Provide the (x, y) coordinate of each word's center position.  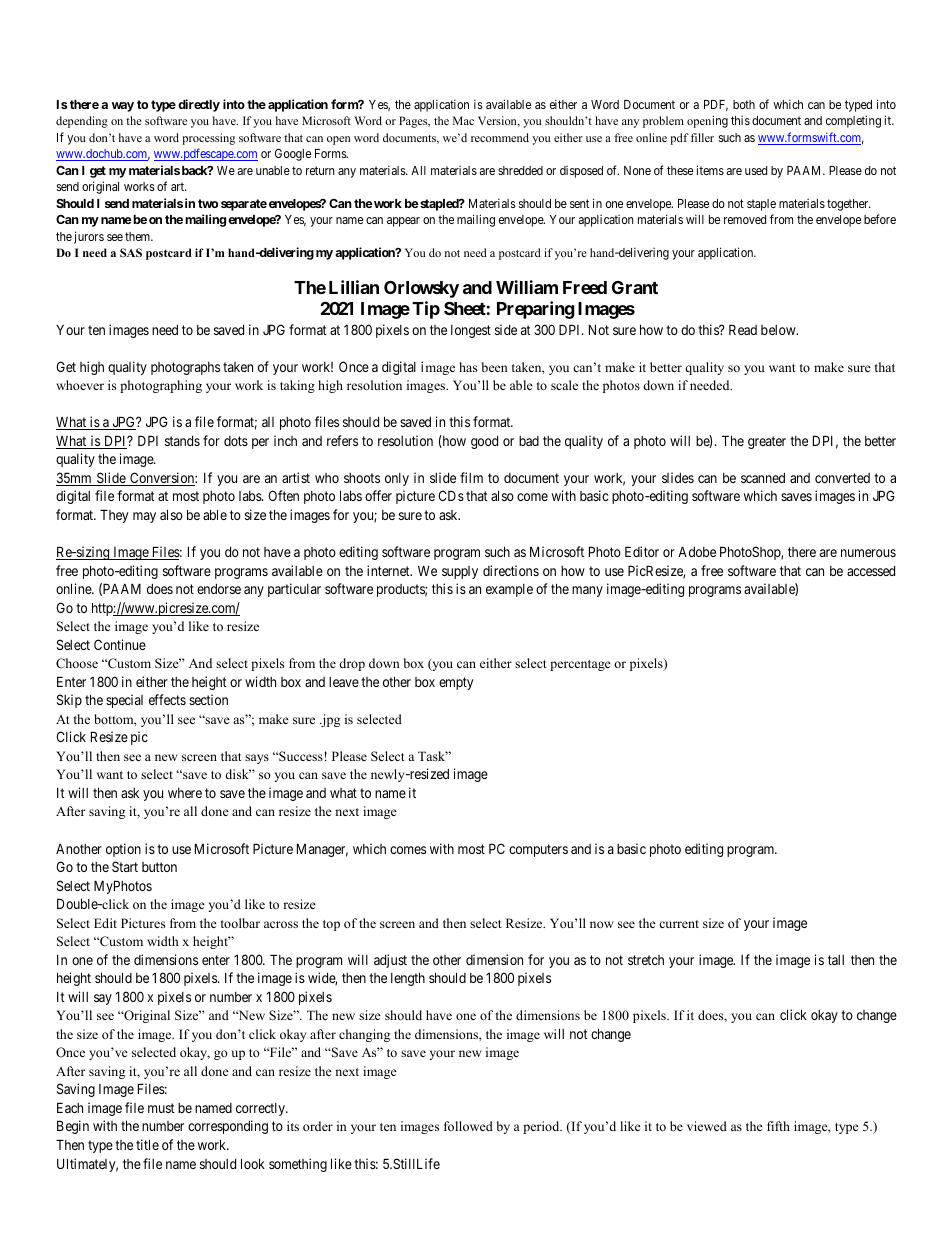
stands (182, 441)
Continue (120, 644)
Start (125, 866)
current (679, 924)
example (509, 590)
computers (538, 850)
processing (208, 139)
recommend (500, 137)
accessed (871, 571)
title (147, 1144)
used (756, 170)
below (779, 330)
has (468, 367)
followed (468, 1126)
